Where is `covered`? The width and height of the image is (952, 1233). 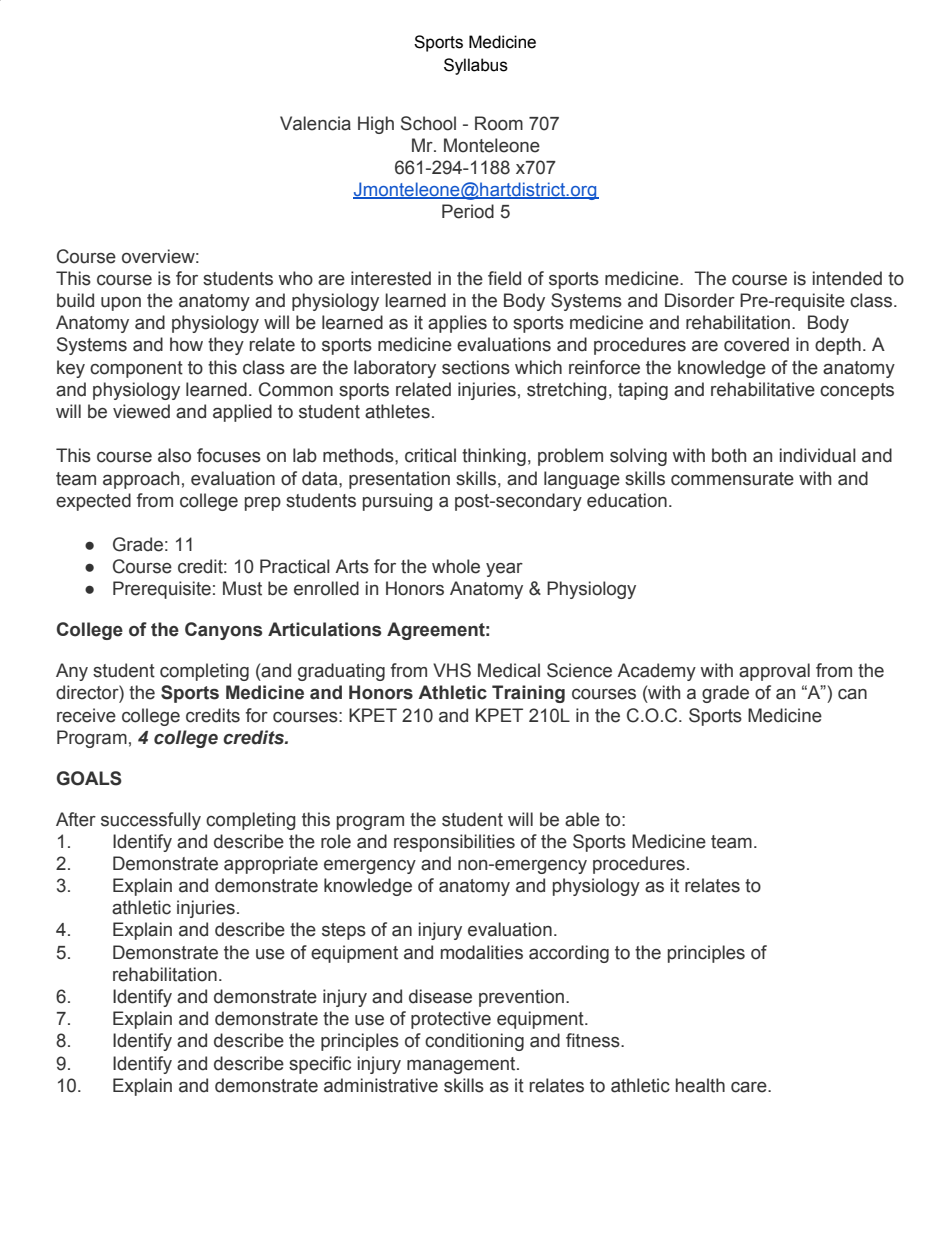 covered is located at coordinates (756, 344).
